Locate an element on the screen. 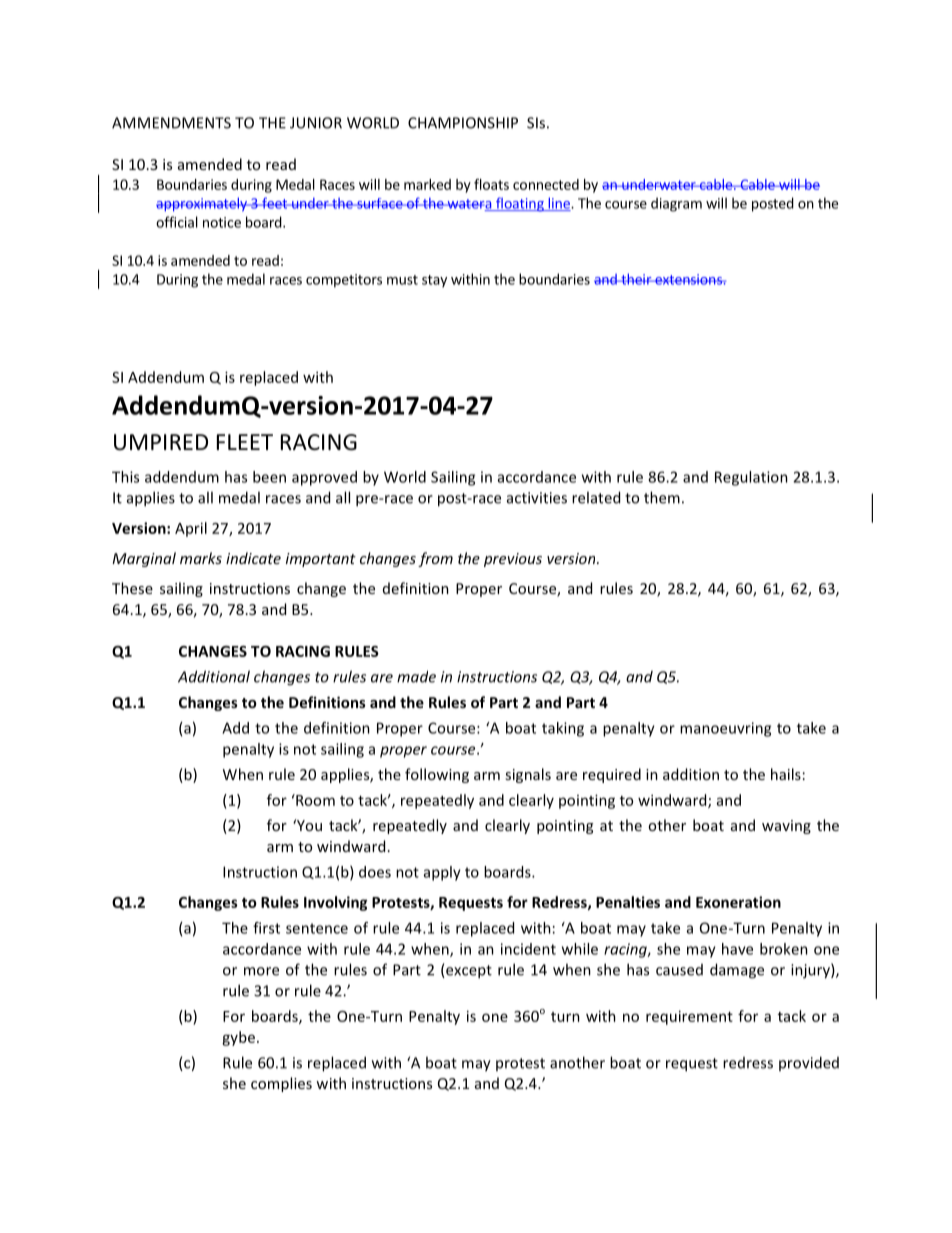 The width and height of the screenshot is (952, 1233). complies is located at coordinates (281, 1084).
